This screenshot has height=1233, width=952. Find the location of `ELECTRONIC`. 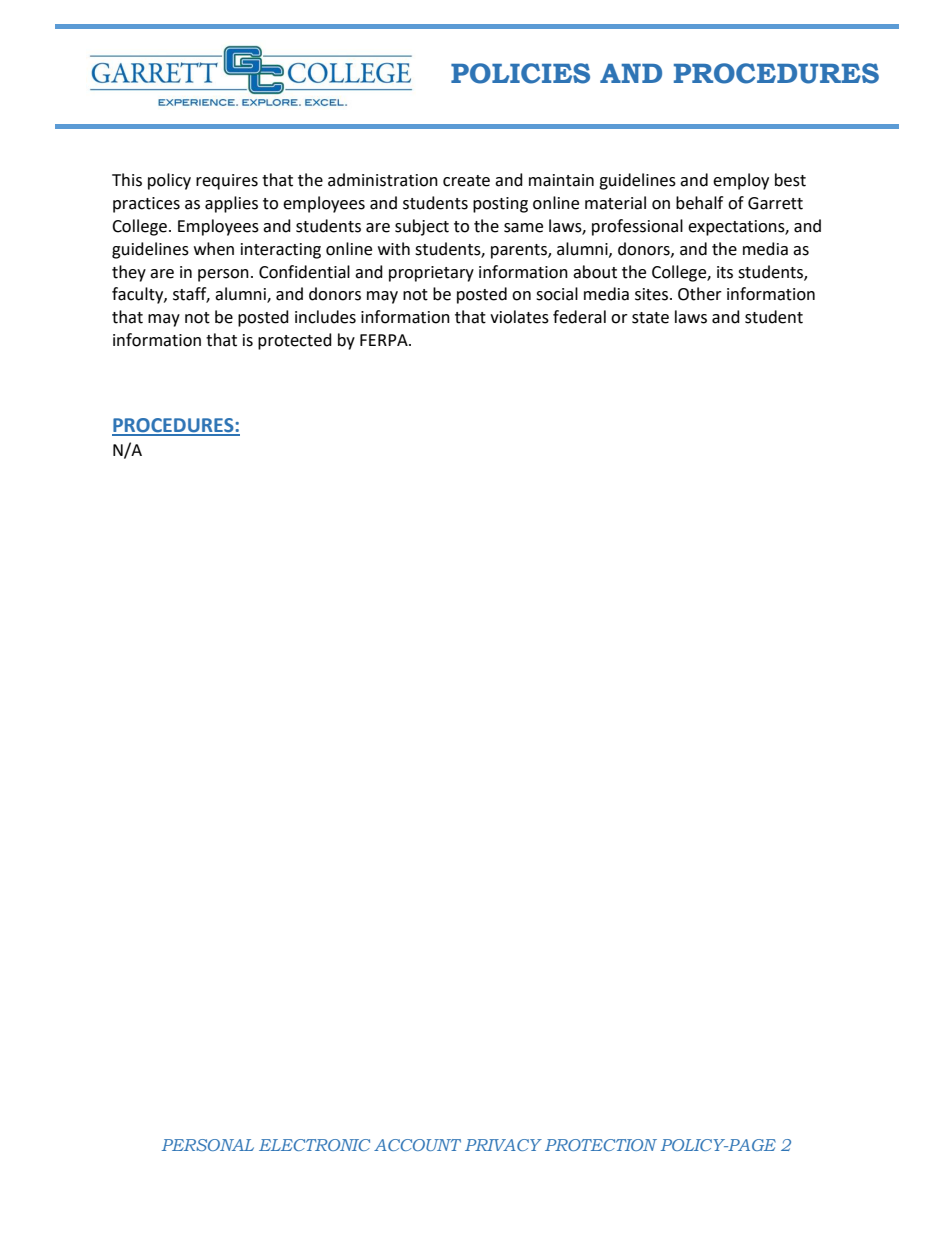

ELECTRONIC is located at coordinates (314, 1145).
